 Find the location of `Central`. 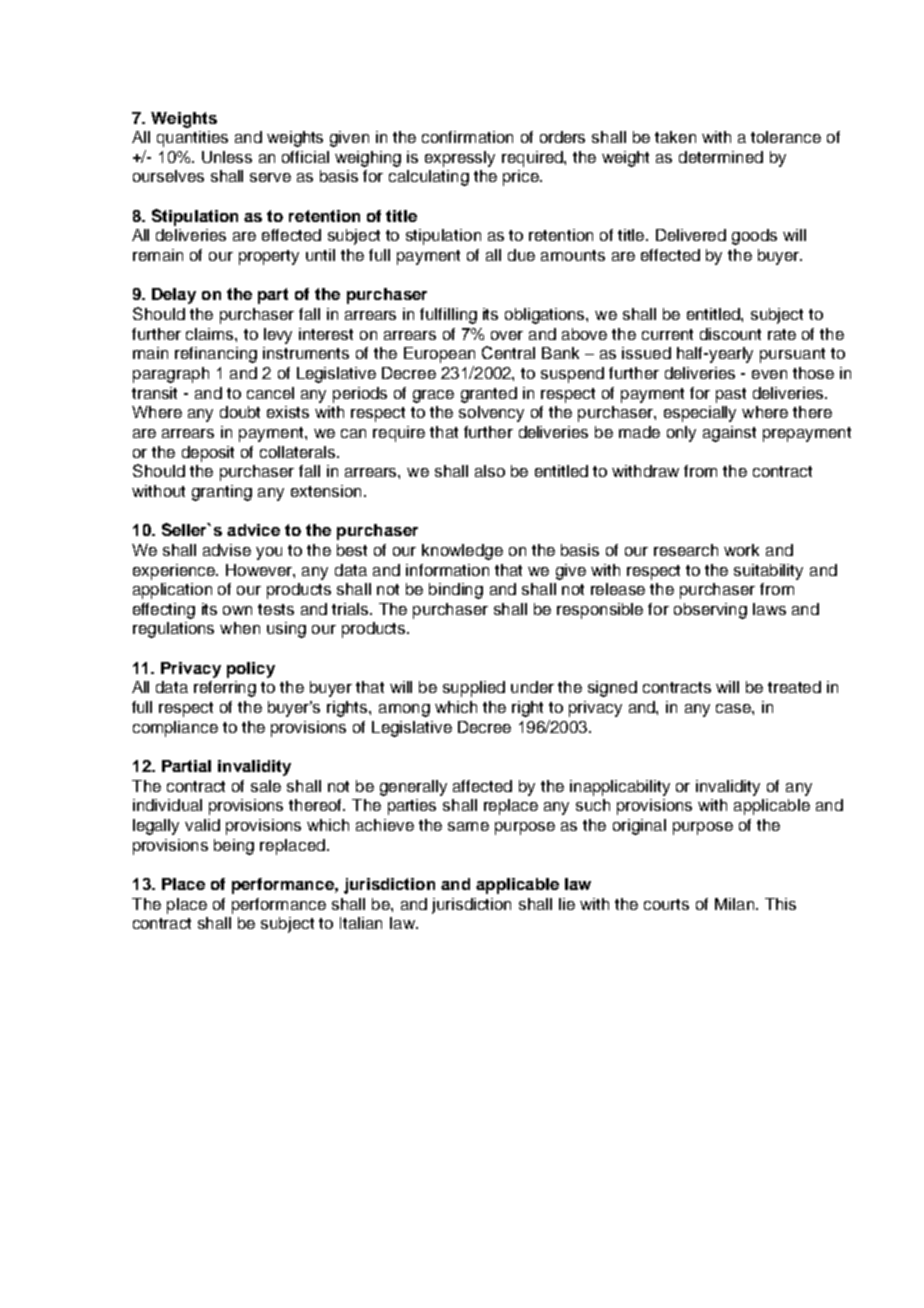

Central is located at coordinates (508, 352).
